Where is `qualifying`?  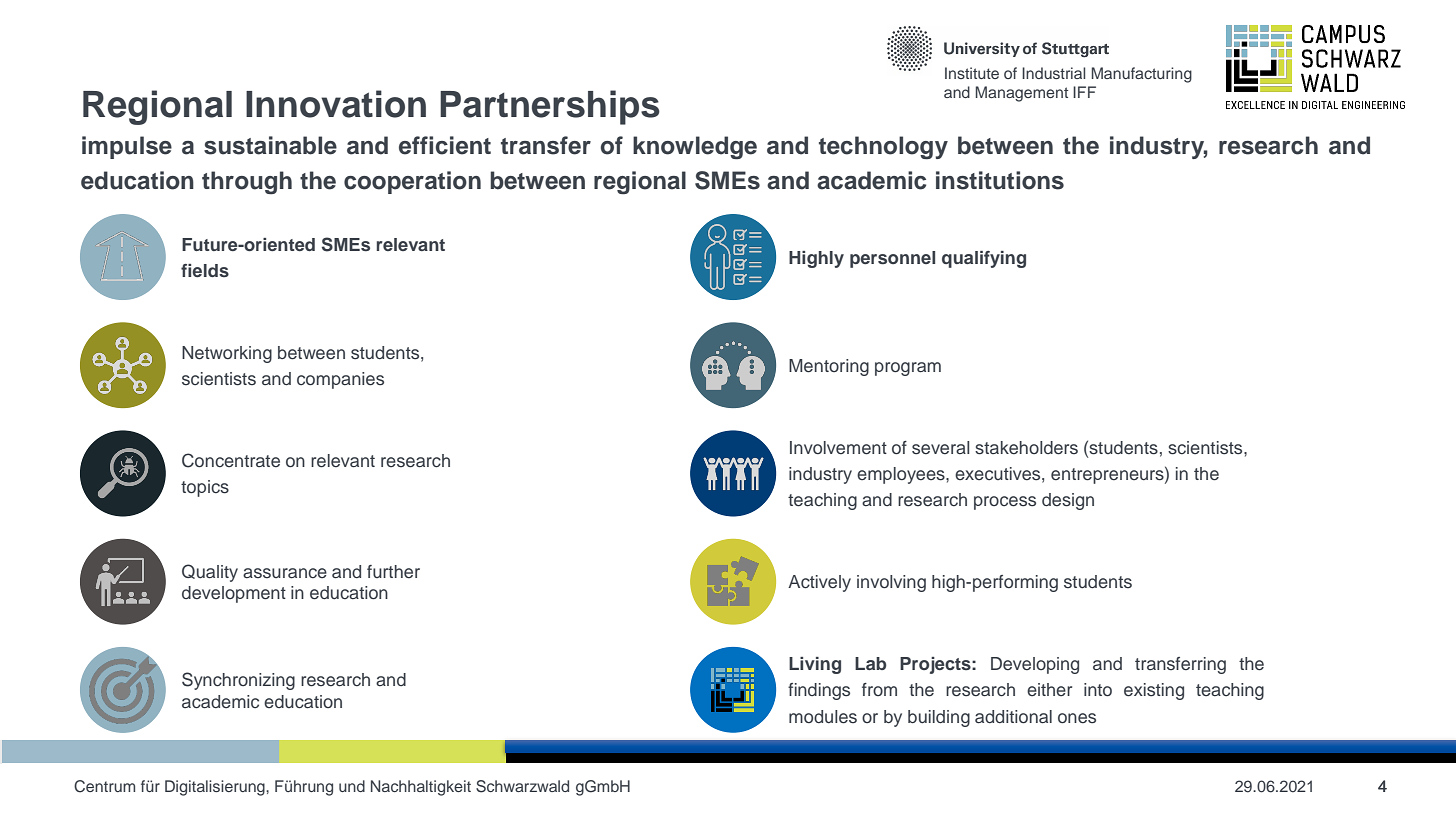 qualifying is located at coordinates (984, 259).
